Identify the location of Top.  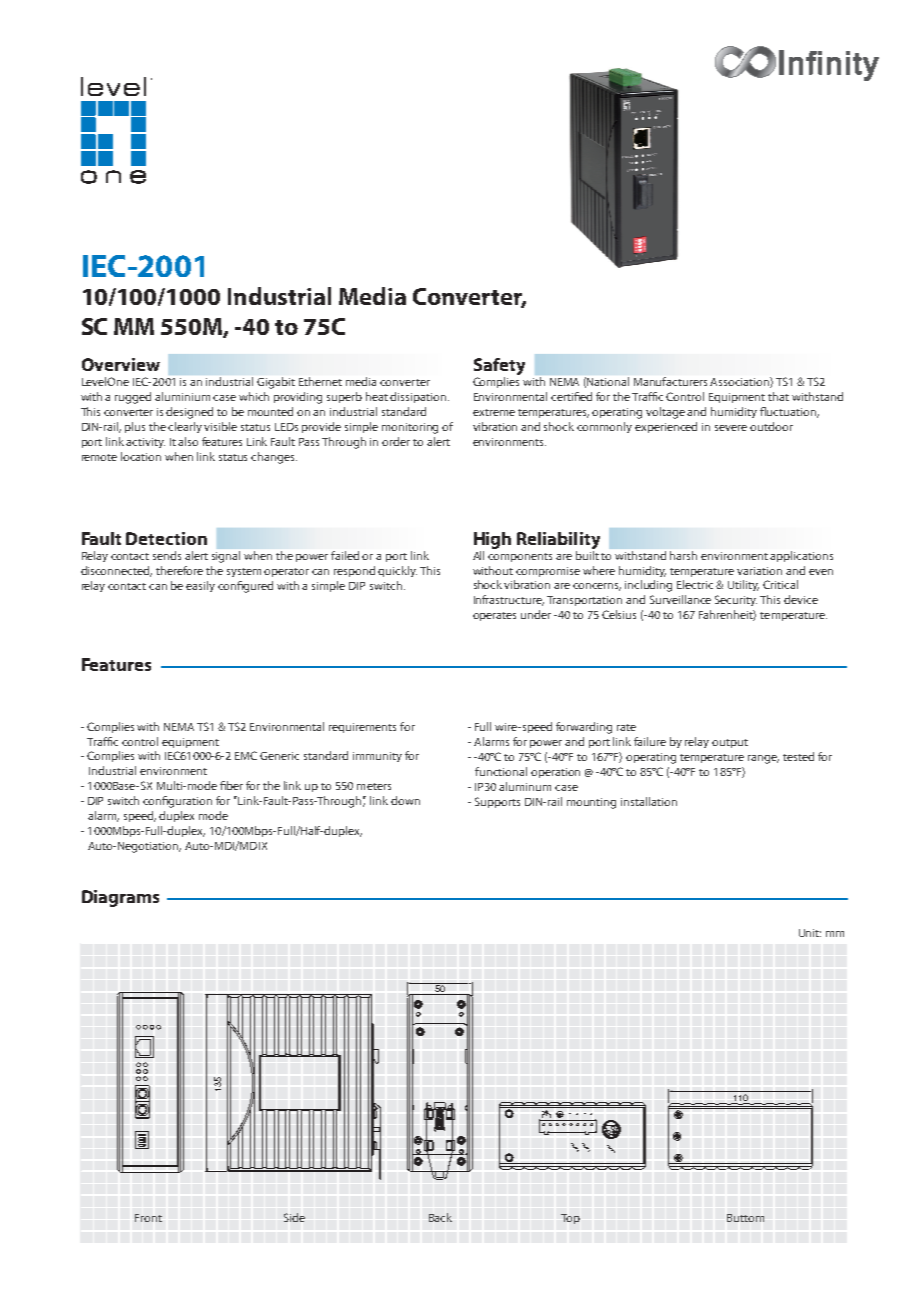
(570, 1219).
